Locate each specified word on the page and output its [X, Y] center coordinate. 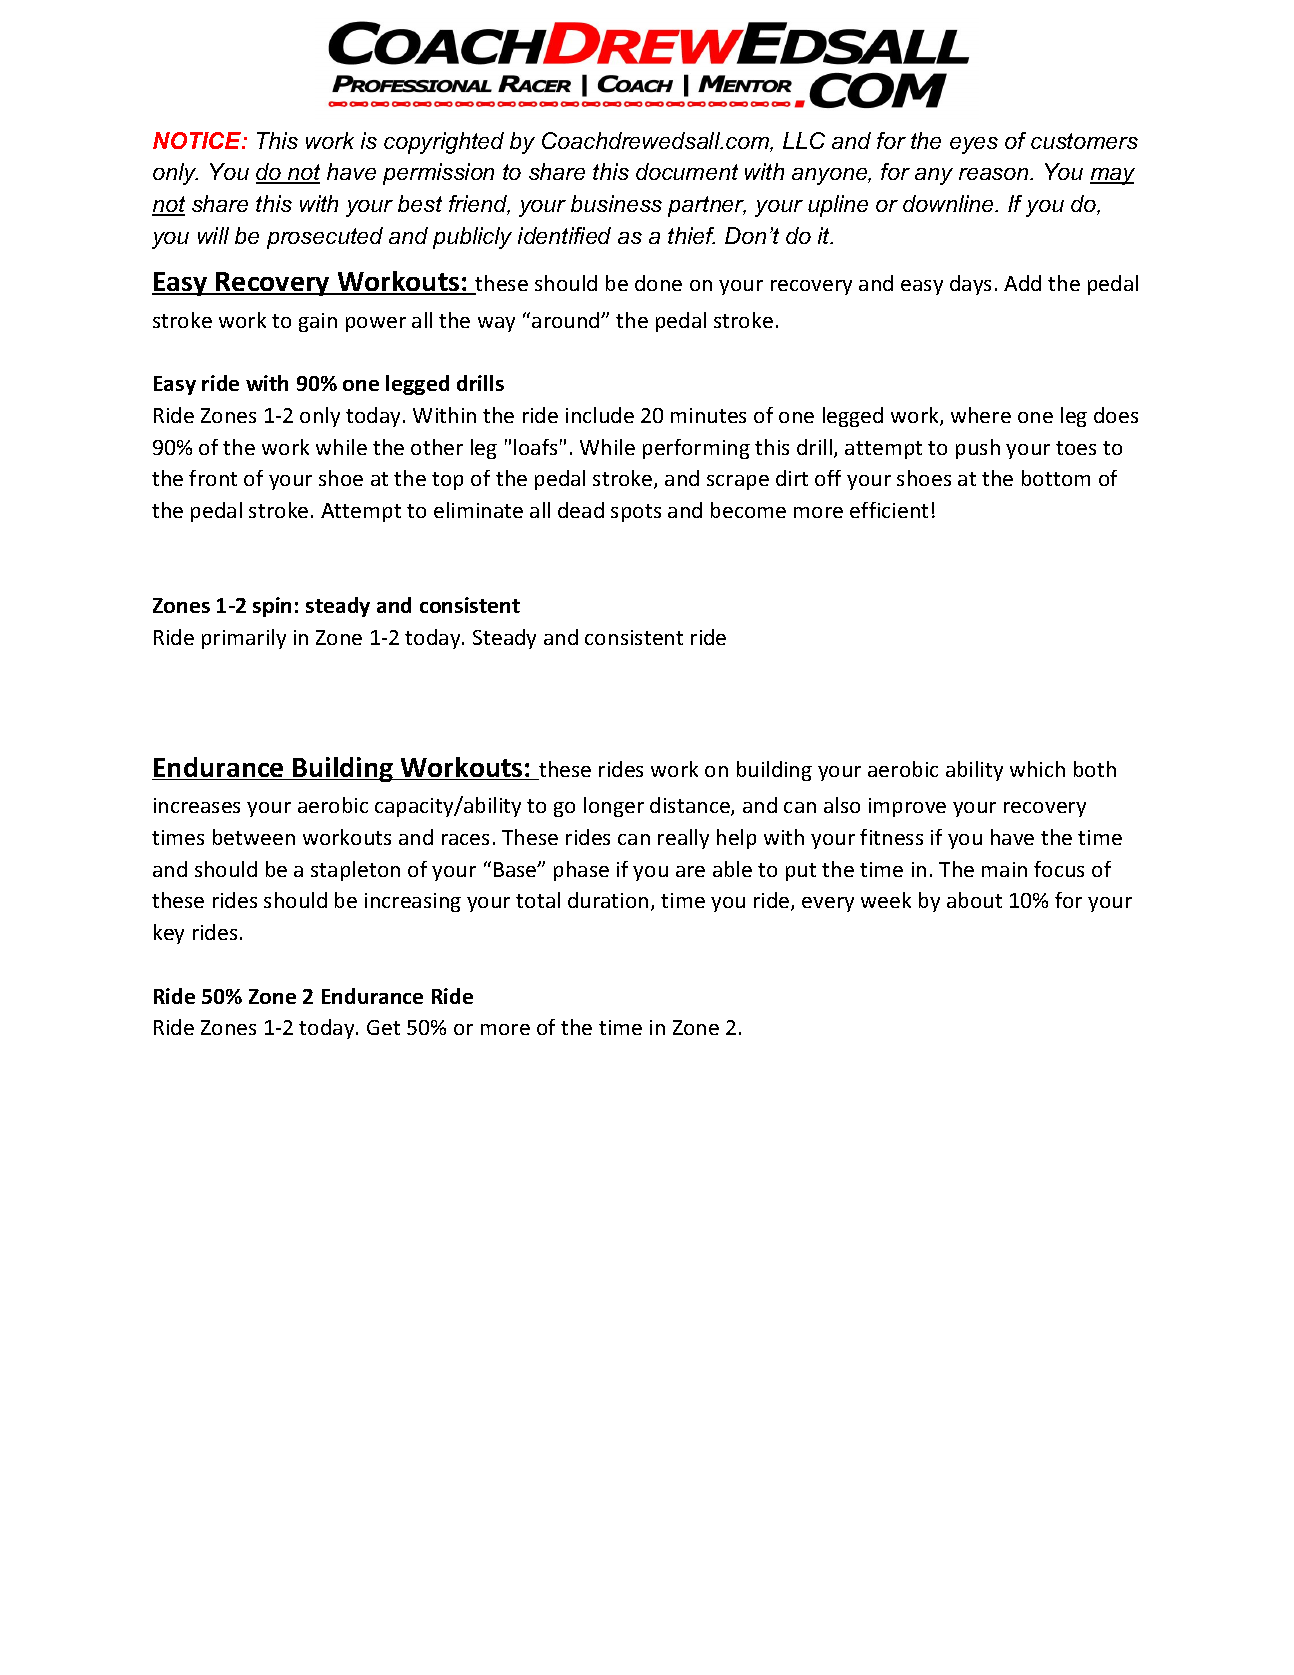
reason [995, 174]
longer [614, 807]
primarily [244, 639]
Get [383, 1027]
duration [608, 900]
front [213, 478]
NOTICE [198, 140]
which [1037, 769]
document [687, 171]
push [978, 449]
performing [696, 449]
